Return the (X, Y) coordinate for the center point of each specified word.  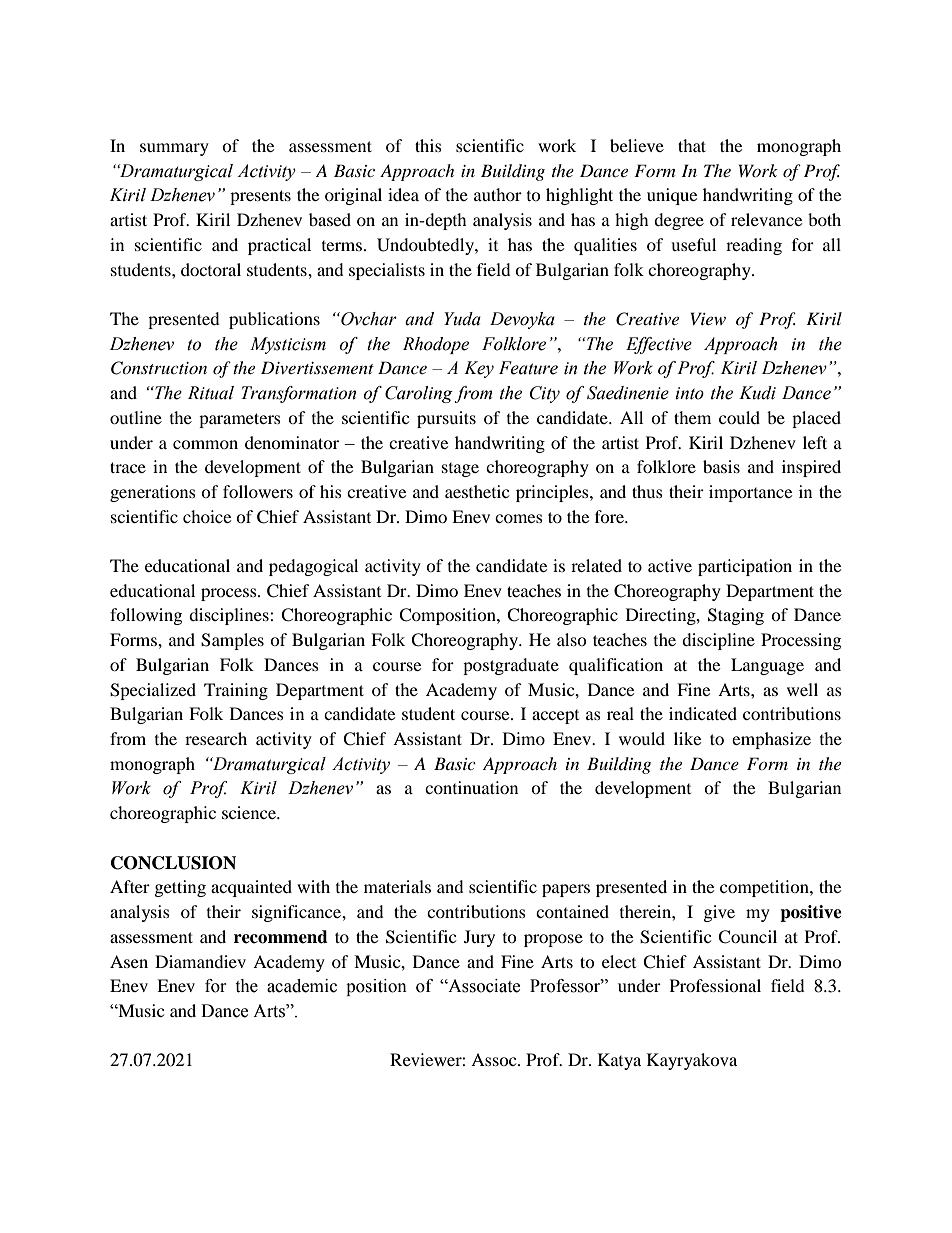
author (498, 194)
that (692, 145)
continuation (471, 787)
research (216, 738)
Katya (619, 1061)
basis (721, 466)
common (205, 444)
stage (460, 470)
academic (302, 986)
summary (174, 149)
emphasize (771, 740)
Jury (479, 938)
